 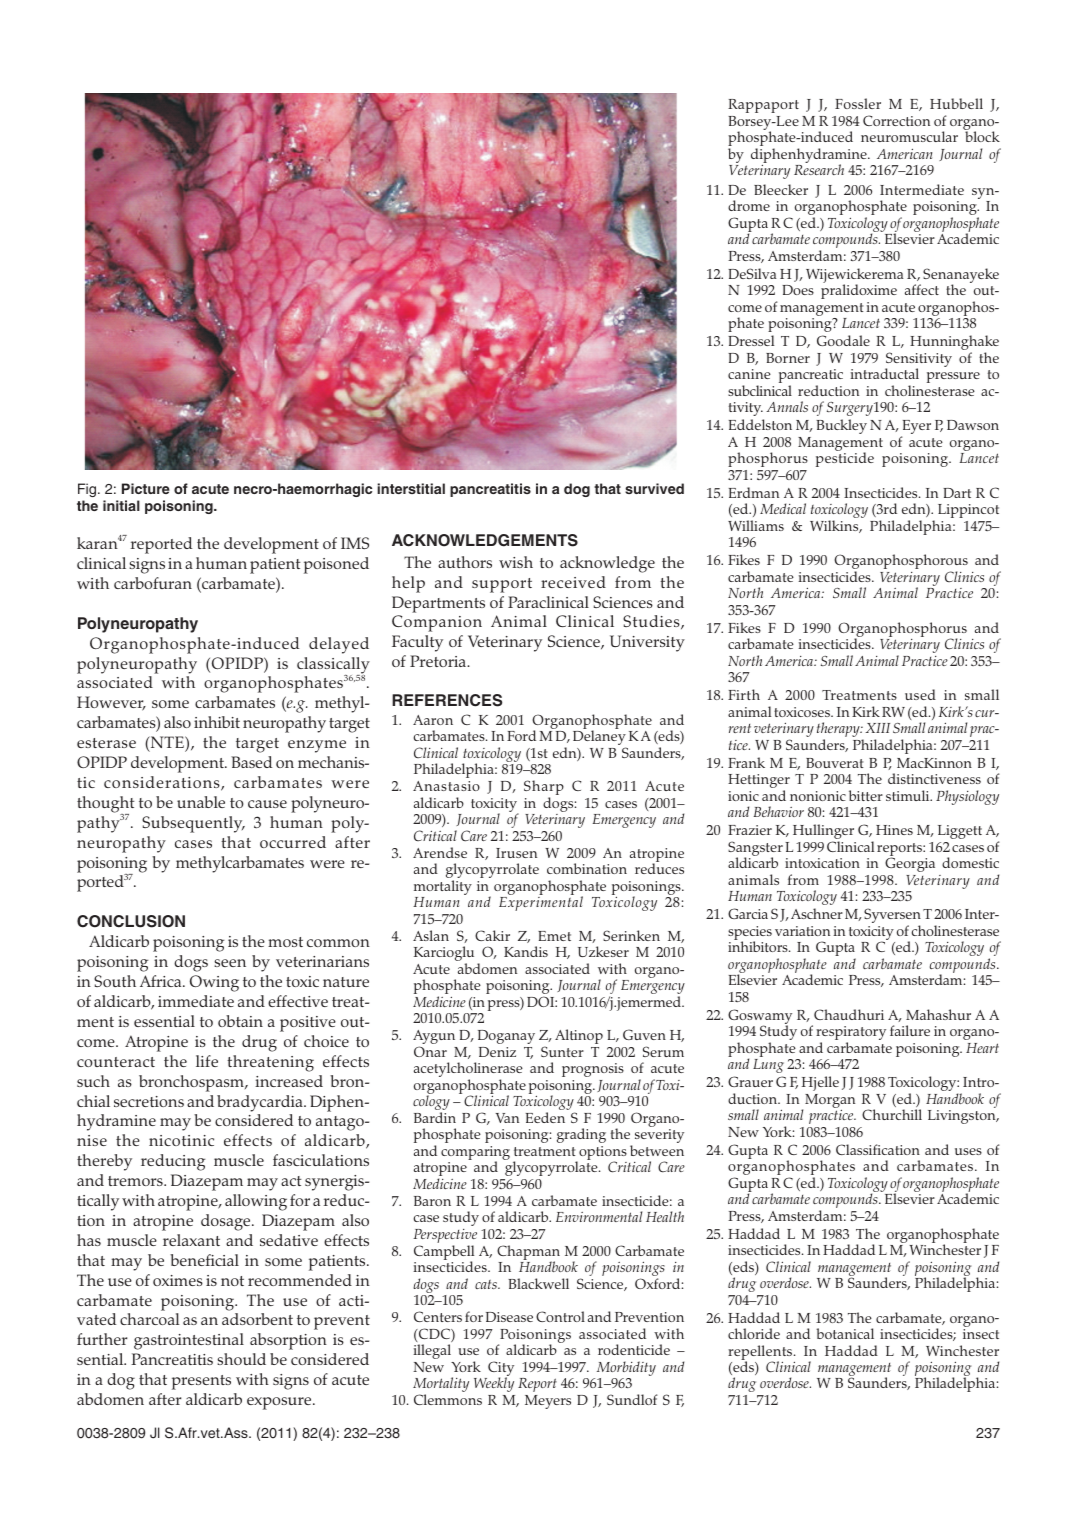 What do you see at coordinates (819, 169) in the screenshot?
I see `Research` at bounding box center [819, 169].
